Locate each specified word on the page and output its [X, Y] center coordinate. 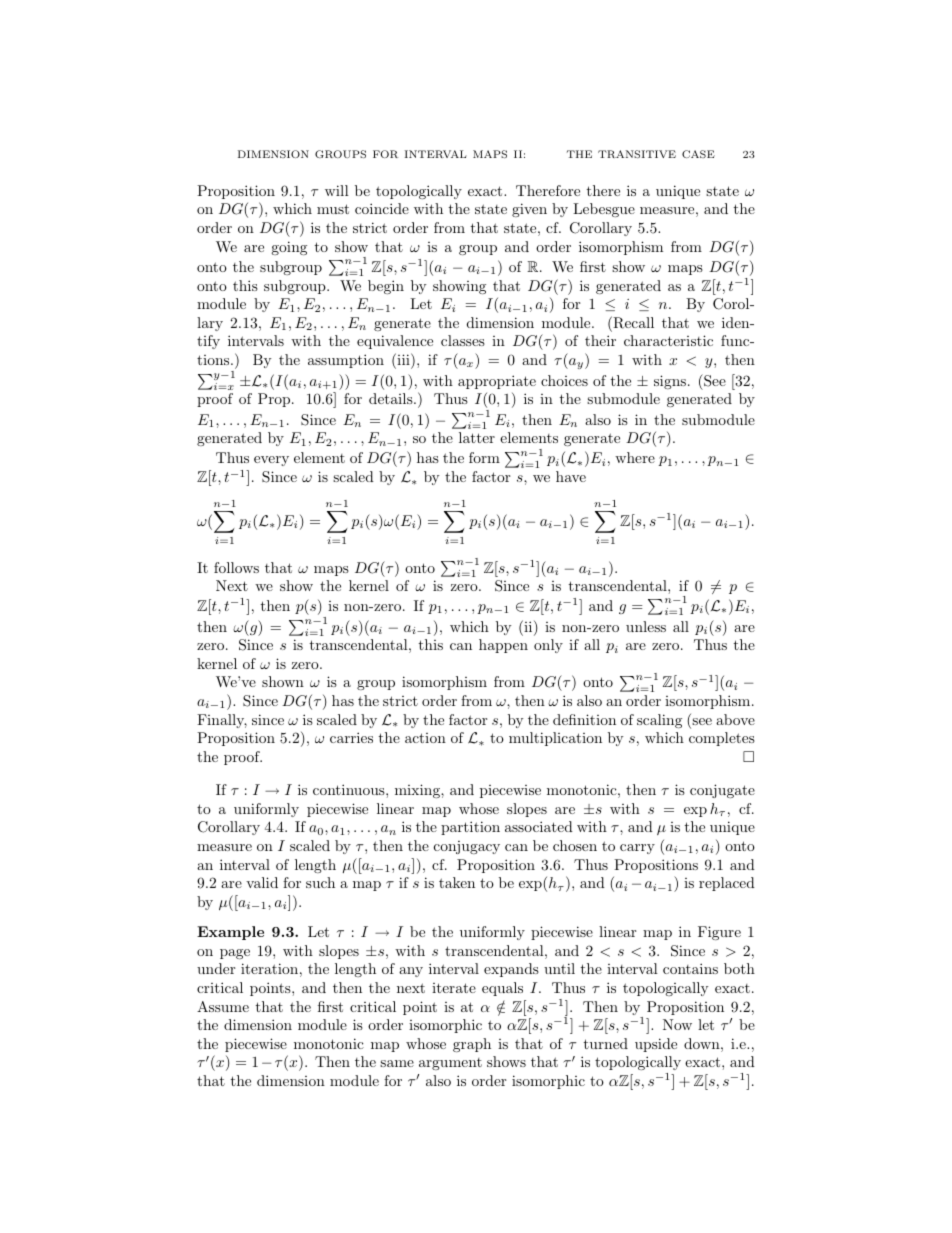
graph [472, 1045]
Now [677, 1024]
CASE [698, 154]
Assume [223, 1006]
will [337, 190]
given [529, 210]
